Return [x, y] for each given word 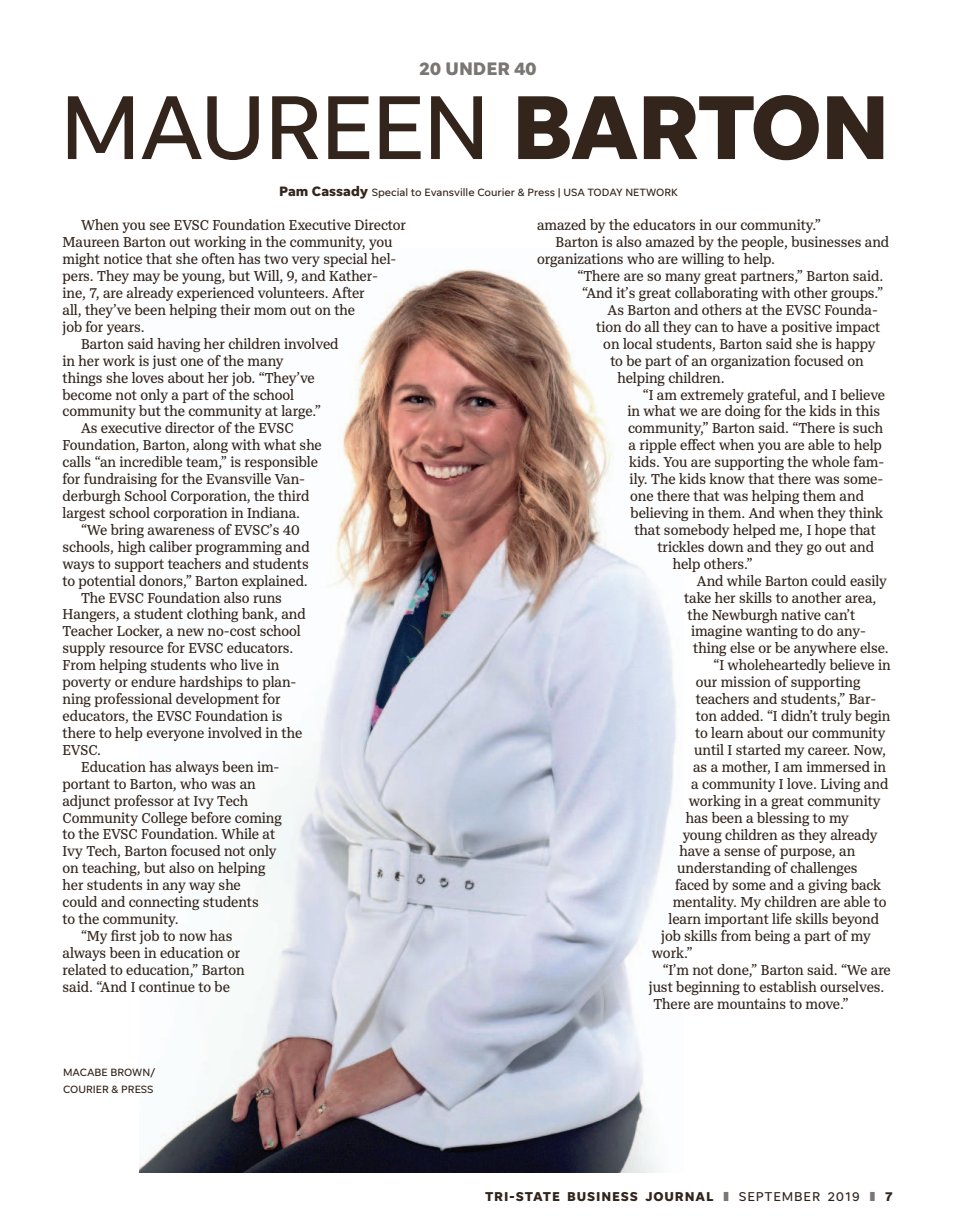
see [160, 226]
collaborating [716, 294]
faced [692, 884]
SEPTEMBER [779, 1196]
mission [746, 681]
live [252, 664]
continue [167, 986]
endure [153, 681]
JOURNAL [679, 1196]
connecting [164, 903]
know [727, 478]
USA [574, 192]
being [772, 937]
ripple [658, 446]
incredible [151, 461]
